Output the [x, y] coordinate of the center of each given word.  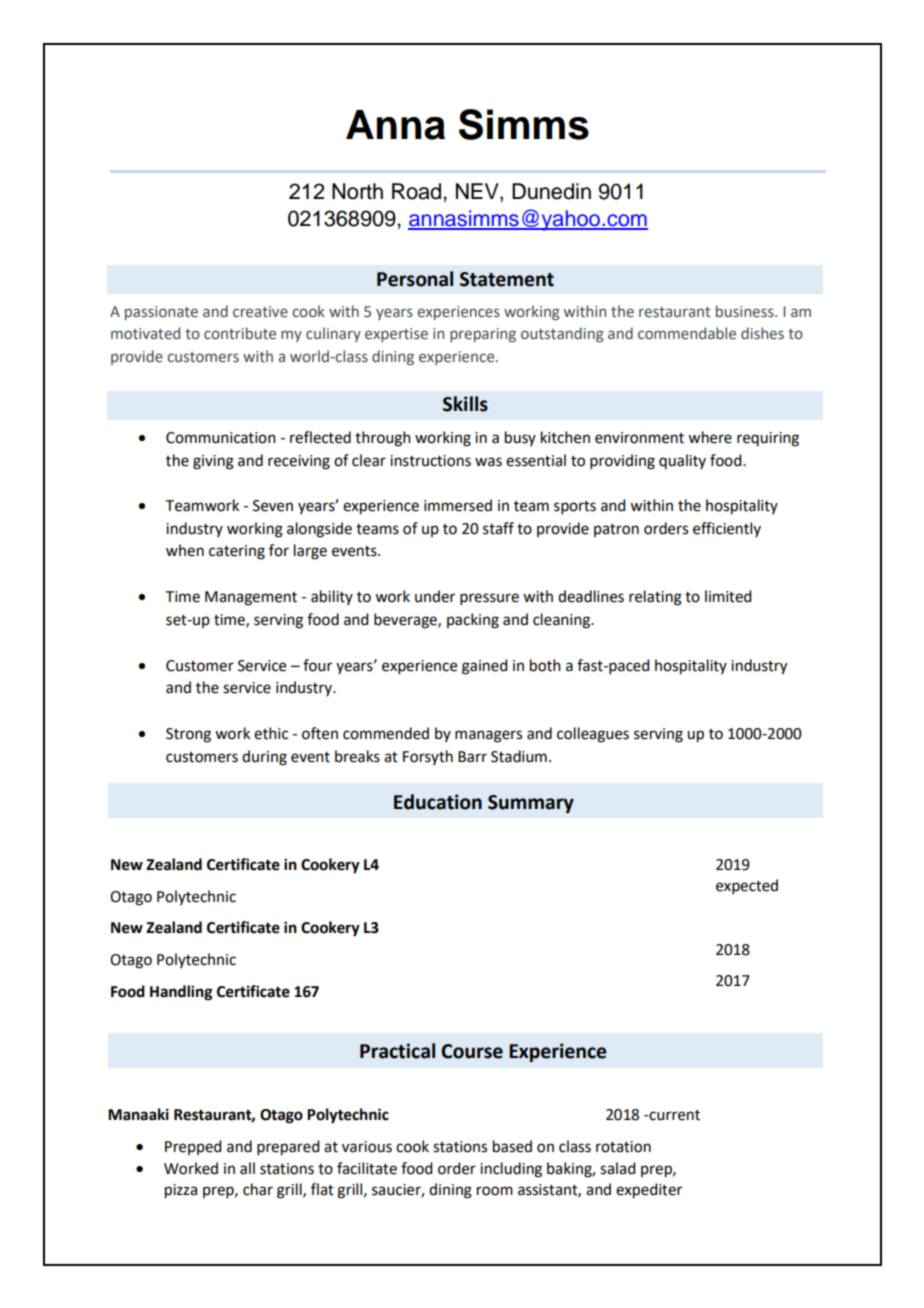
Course [472, 1051]
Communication [221, 438]
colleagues [593, 735]
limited [728, 596]
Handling [181, 993]
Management [251, 598]
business [746, 311]
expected [747, 886]
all [247, 1168]
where [710, 437]
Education [438, 802]
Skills [465, 404]
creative [260, 312]
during [264, 758]
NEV [478, 192]
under [435, 596]
